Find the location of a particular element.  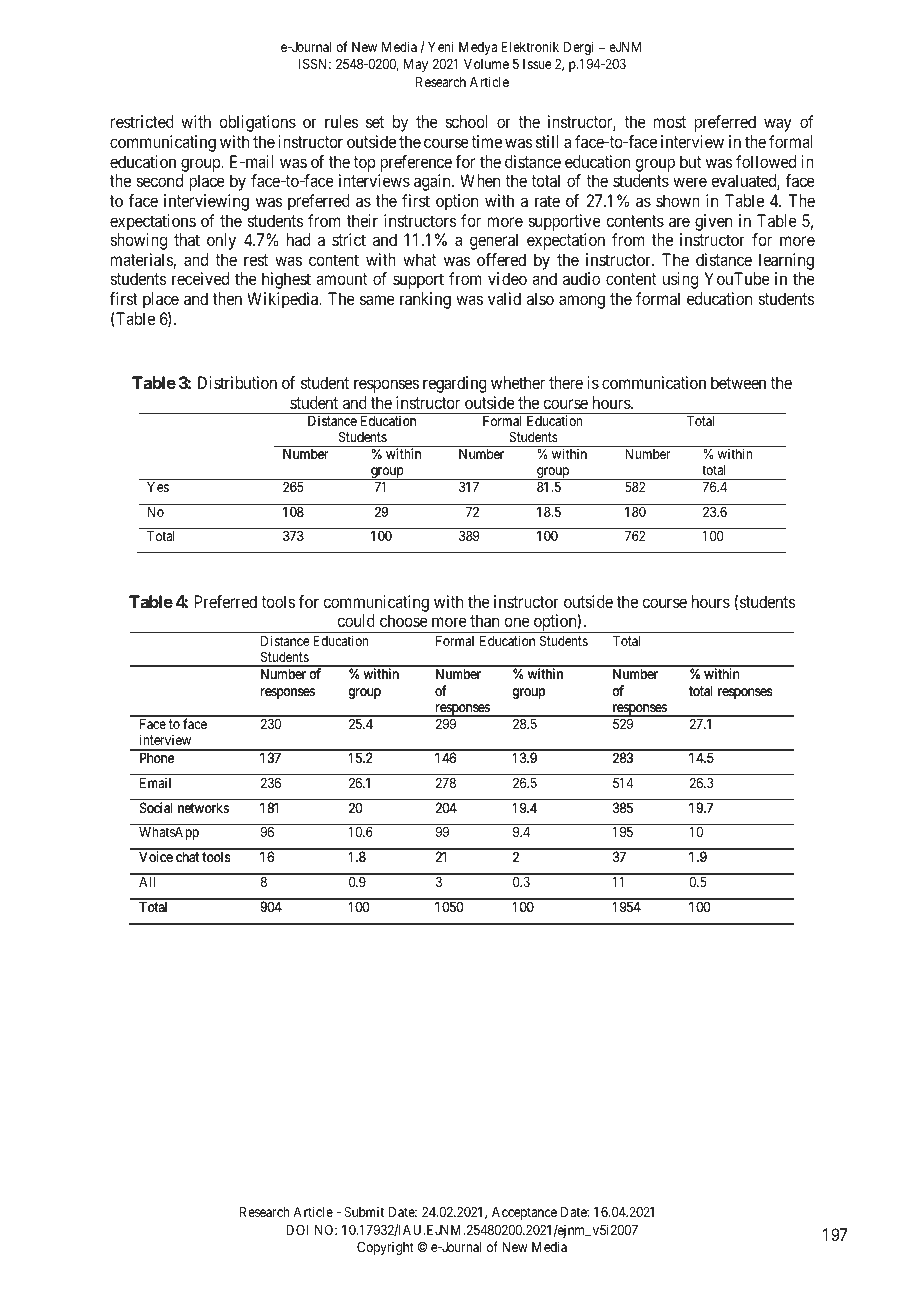

between is located at coordinates (738, 382).
